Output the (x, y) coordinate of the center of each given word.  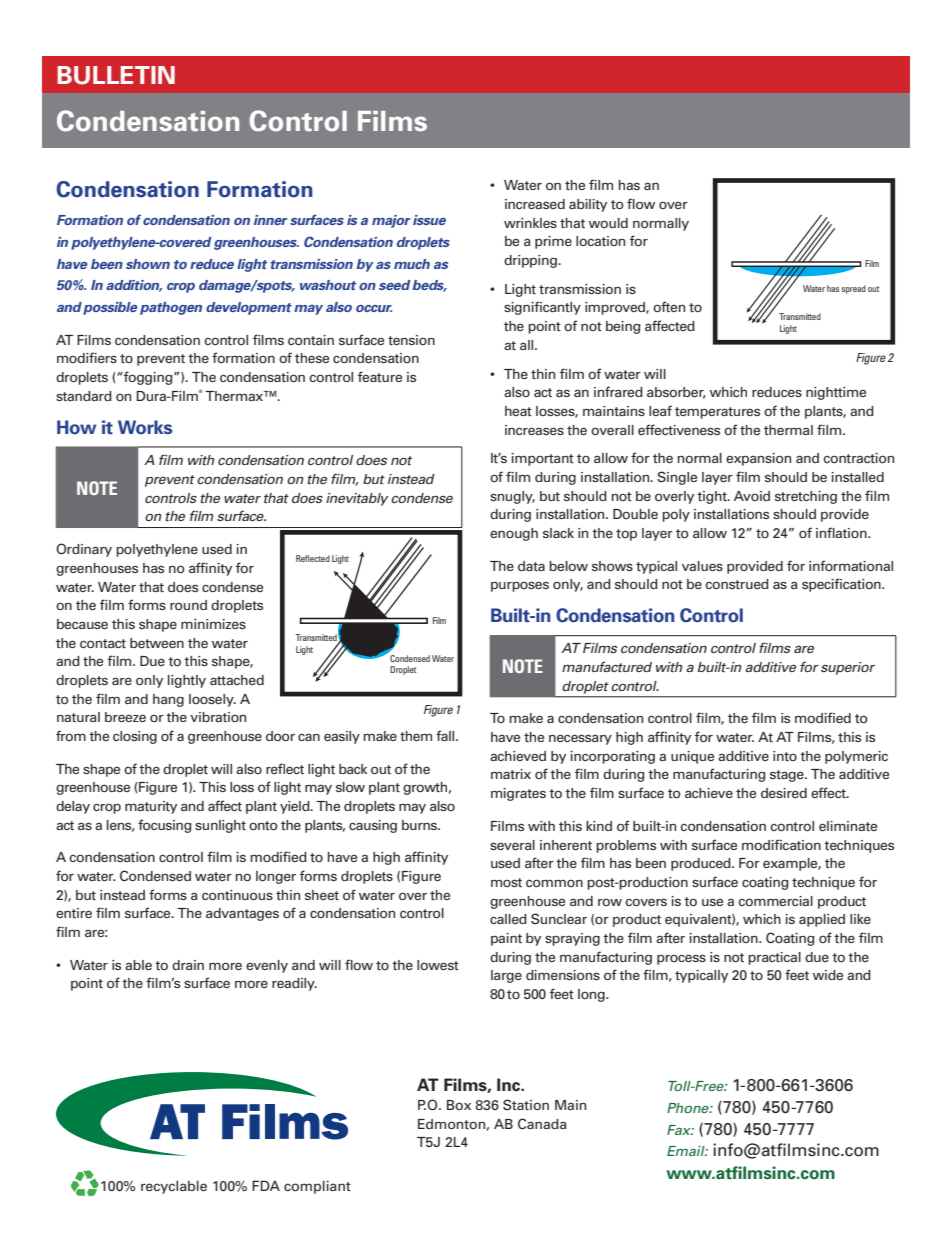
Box (459, 1105)
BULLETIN (116, 75)
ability (588, 205)
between (157, 643)
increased (535, 204)
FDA (266, 1185)
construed (737, 584)
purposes (520, 586)
